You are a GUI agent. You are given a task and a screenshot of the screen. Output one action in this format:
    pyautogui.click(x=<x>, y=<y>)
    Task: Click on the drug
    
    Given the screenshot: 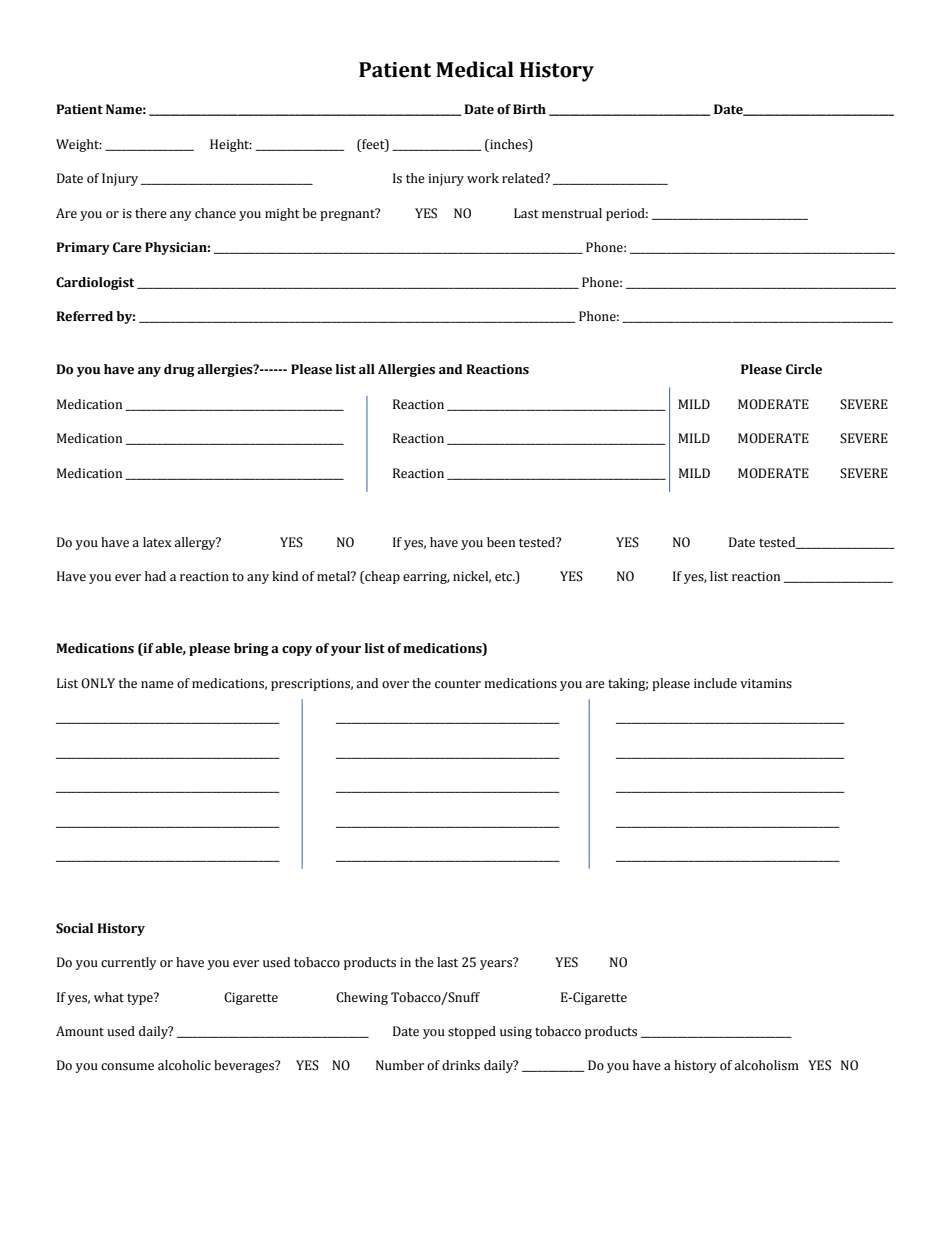 What is the action you would take?
    pyautogui.click(x=179, y=370)
